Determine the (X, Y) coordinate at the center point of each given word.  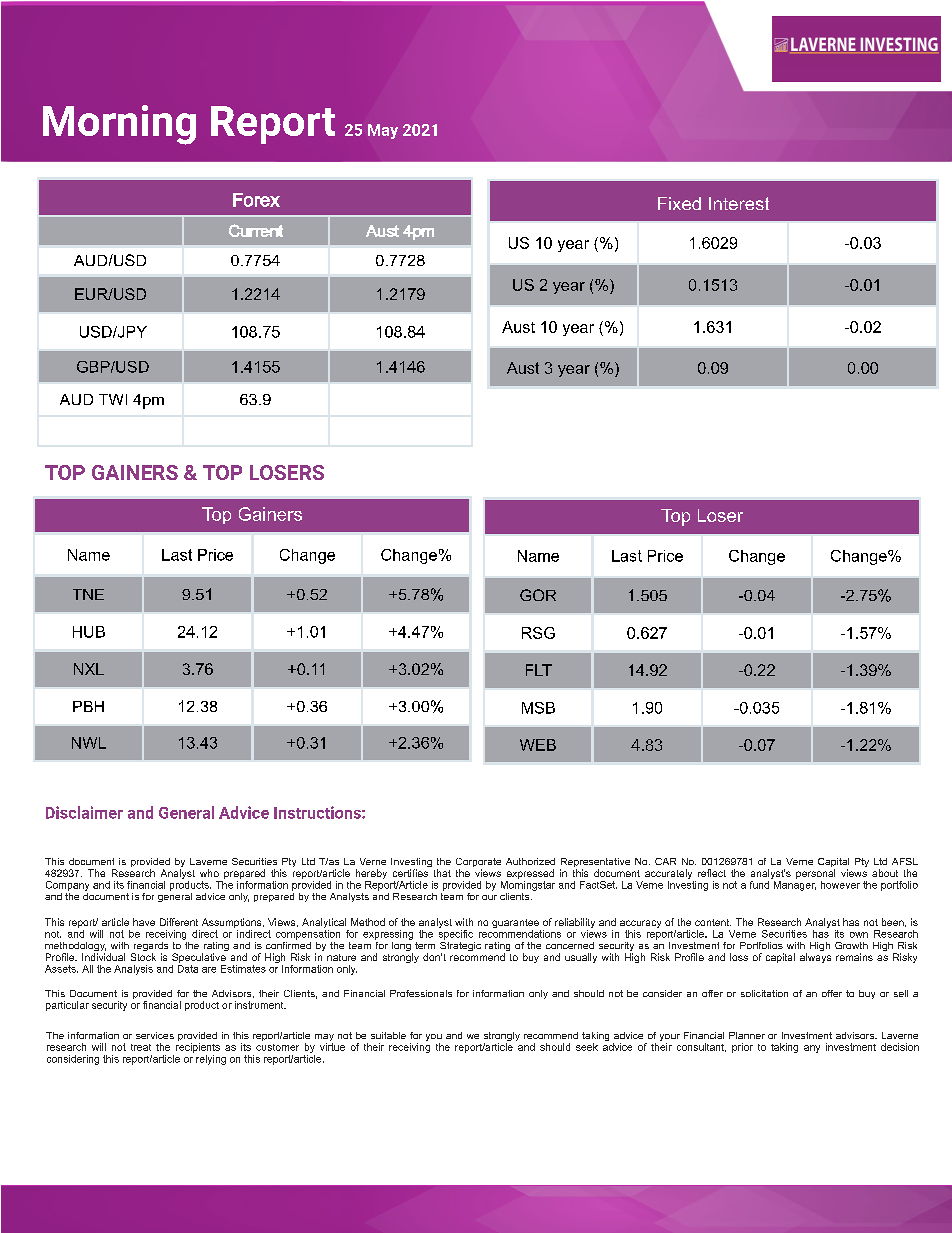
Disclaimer (84, 812)
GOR (538, 595)
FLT (539, 670)
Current (256, 230)
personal (815, 874)
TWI (113, 399)
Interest (739, 203)
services (155, 1035)
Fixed (679, 203)
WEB (538, 745)
